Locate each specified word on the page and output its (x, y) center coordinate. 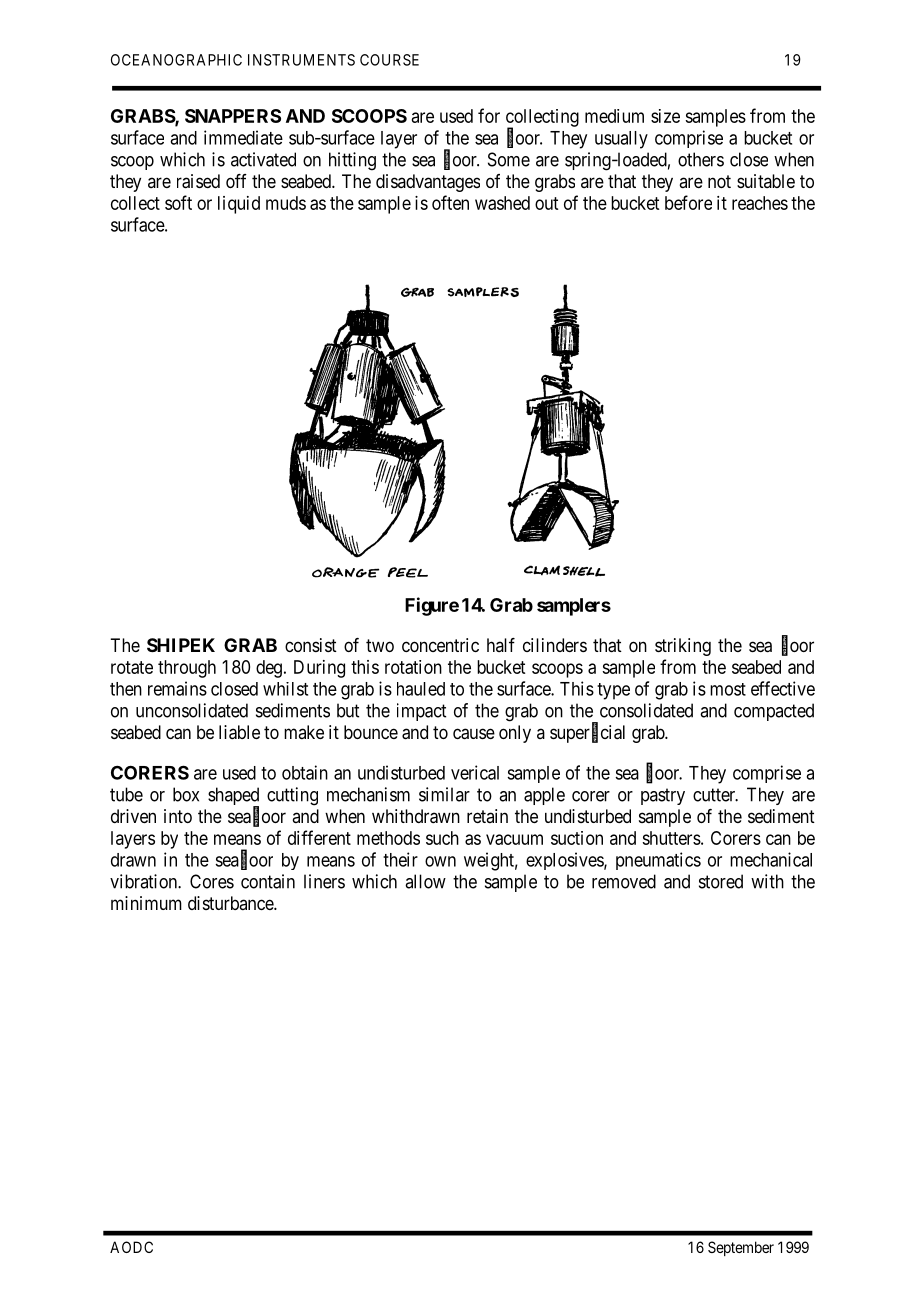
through (187, 669)
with (767, 881)
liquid (239, 205)
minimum (146, 903)
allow (425, 881)
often (450, 202)
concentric (440, 645)
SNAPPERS (233, 116)
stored (721, 881)
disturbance (231, 903)
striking (683, 647)
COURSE (389, 60)
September (741, 1248)
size (665, 116)
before (688, 202)
